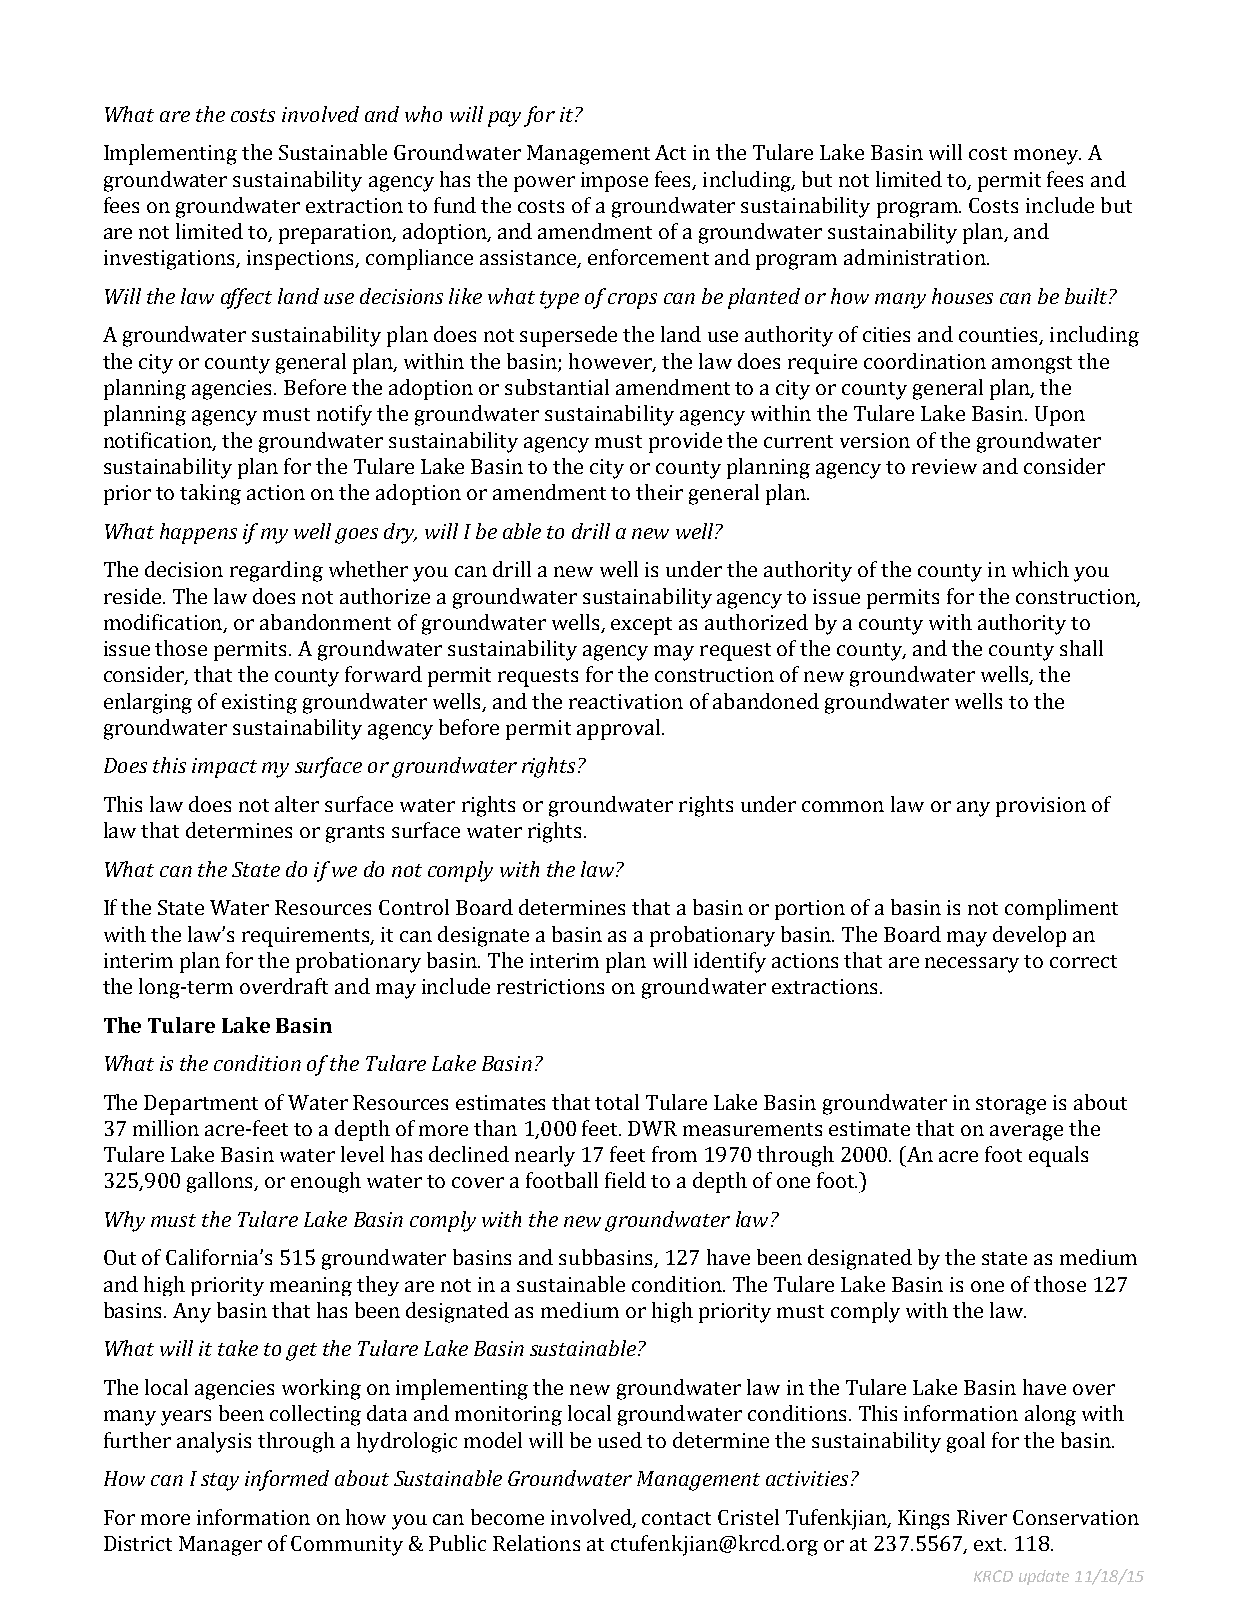 This screenshot has height=1614, width=1247. I want to click on provision, so click(1041, 807).
